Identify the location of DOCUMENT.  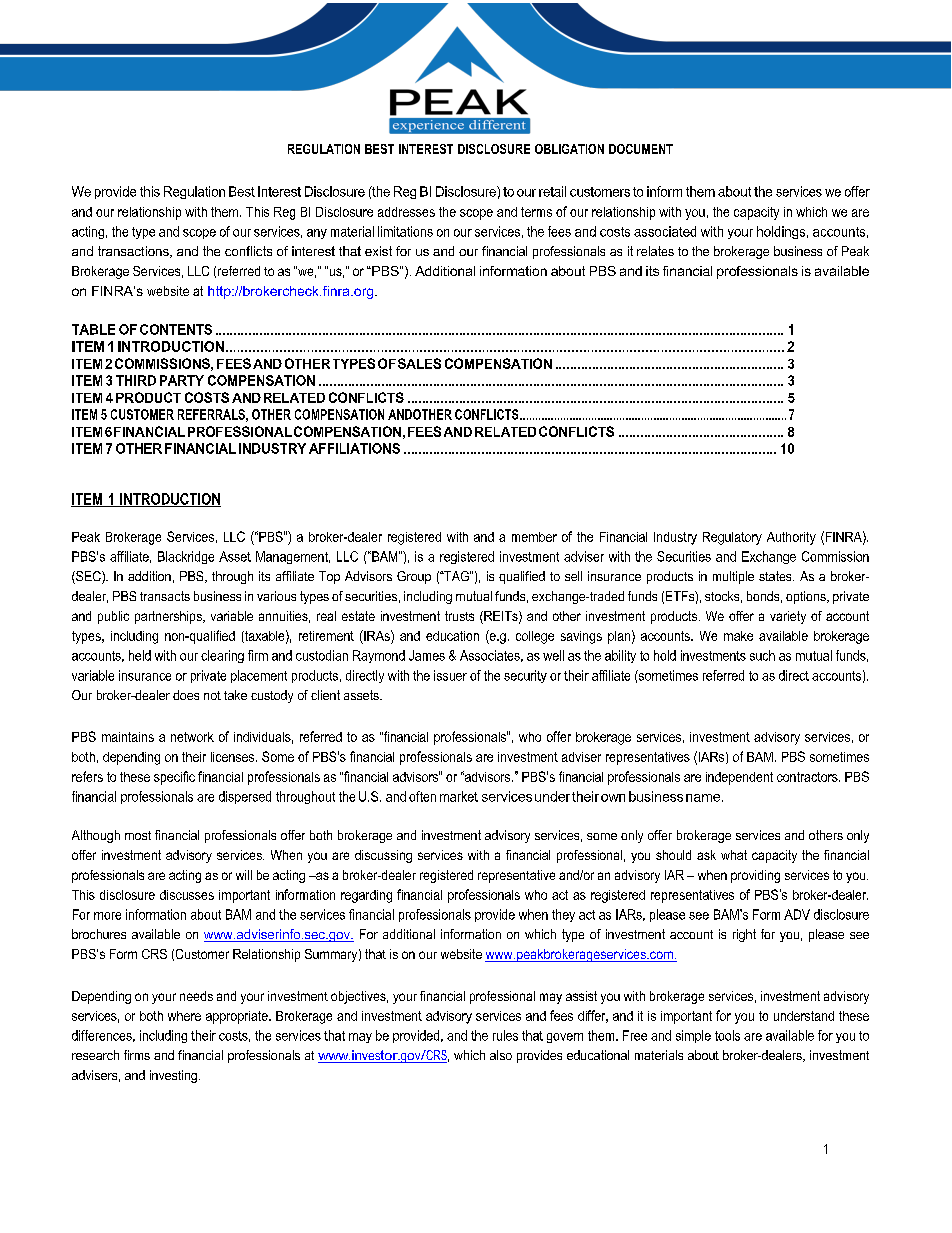
(641, 149).
